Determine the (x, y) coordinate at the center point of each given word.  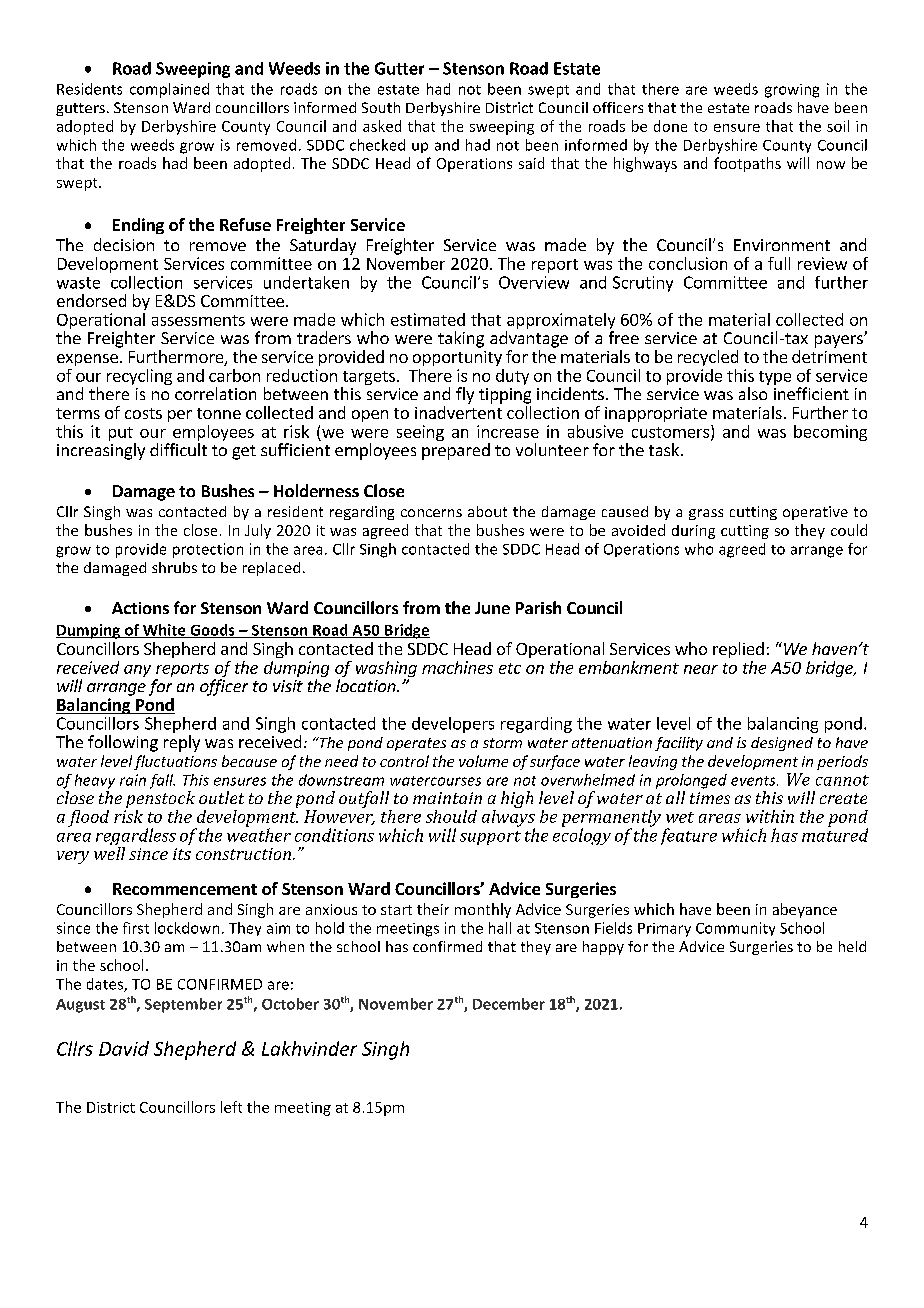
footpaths (747, 164)
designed (782, 744)
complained (169, 90)
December (509, 1004)
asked (382, 126)
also (753, 393)
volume (483, 761)
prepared (456, 451)
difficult (178, 449)
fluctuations (175, 762)
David (124, 1048)
